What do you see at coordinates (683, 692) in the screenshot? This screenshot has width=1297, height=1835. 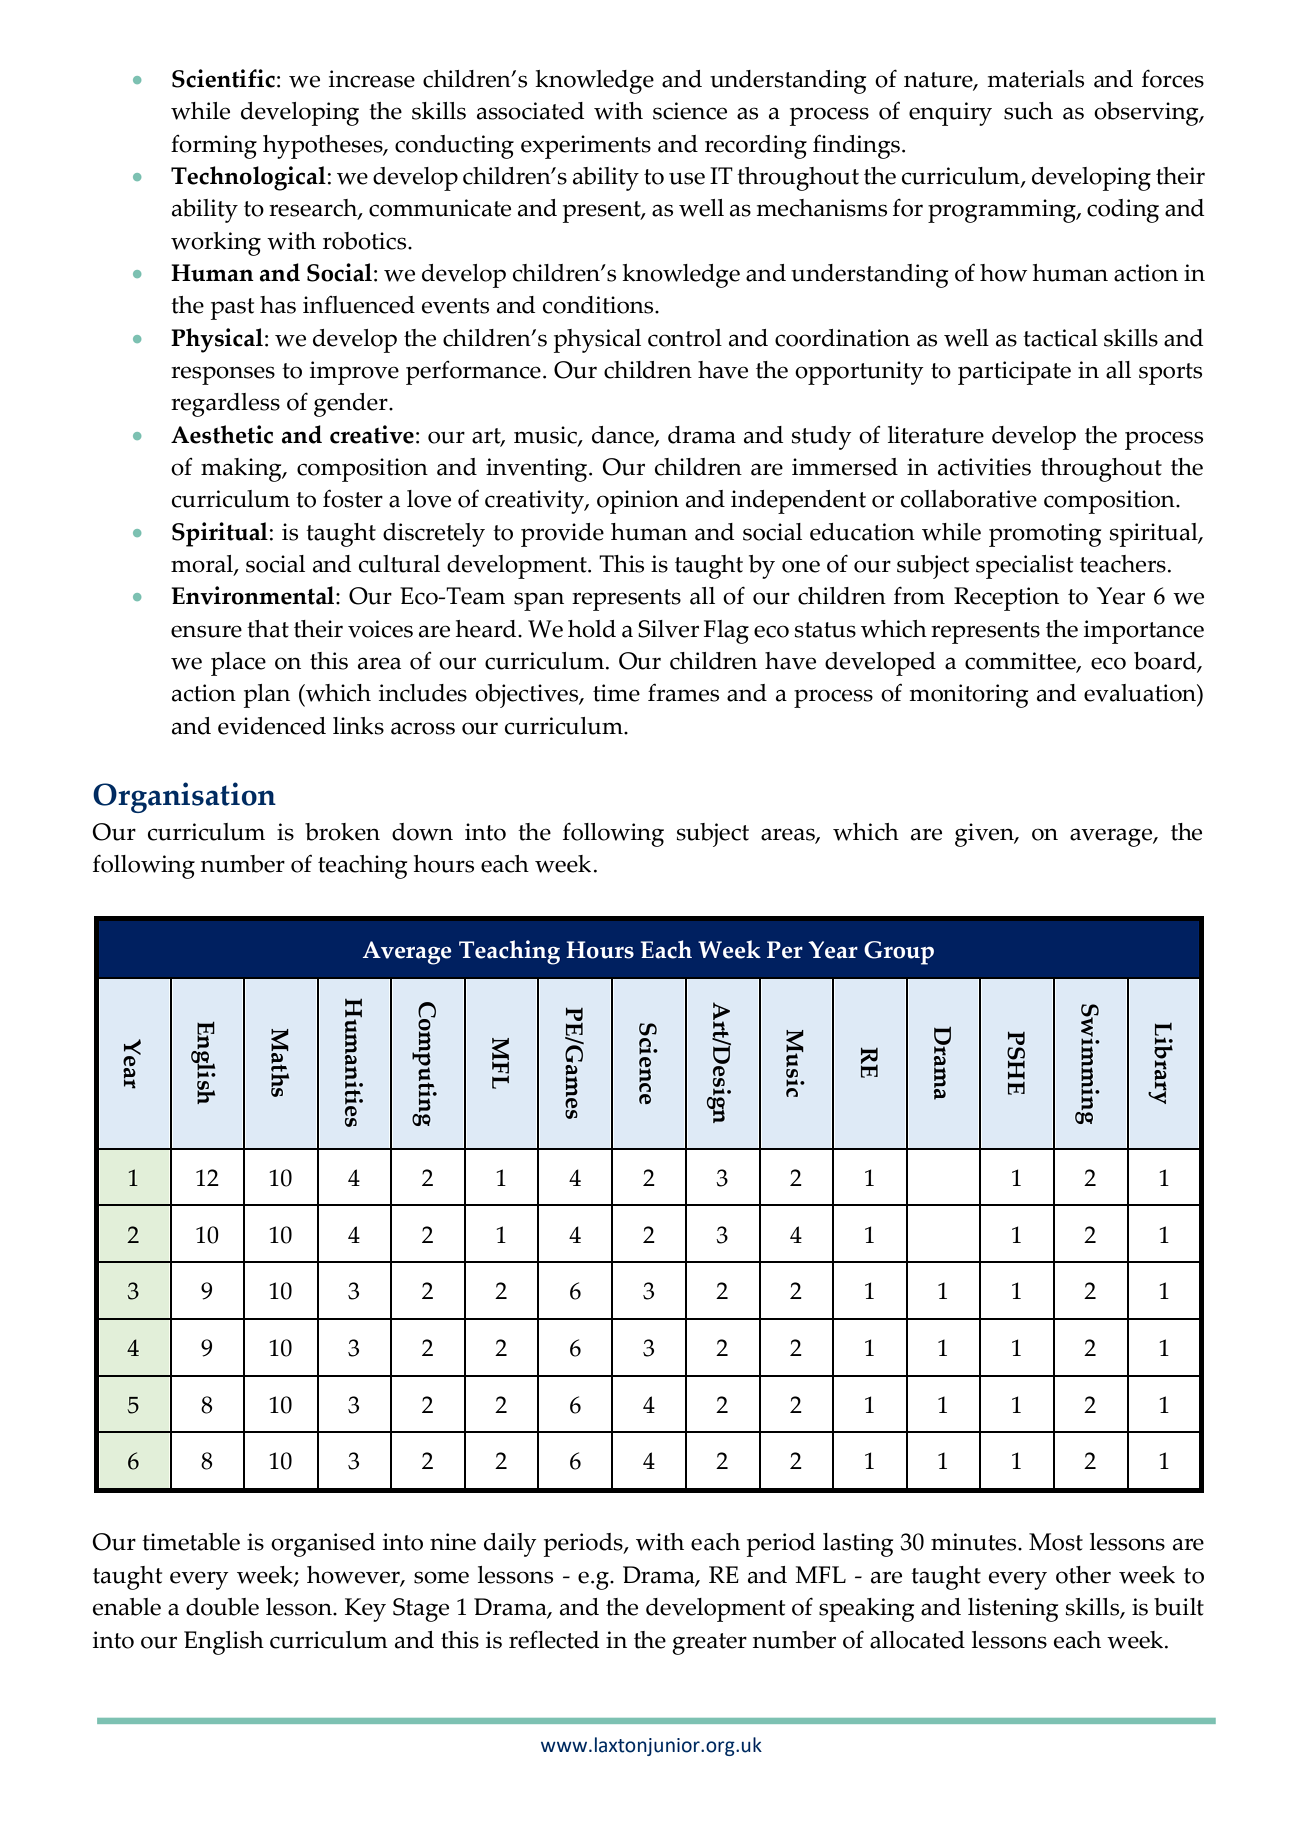 I see `frames` at bounding box center [683, 692].
